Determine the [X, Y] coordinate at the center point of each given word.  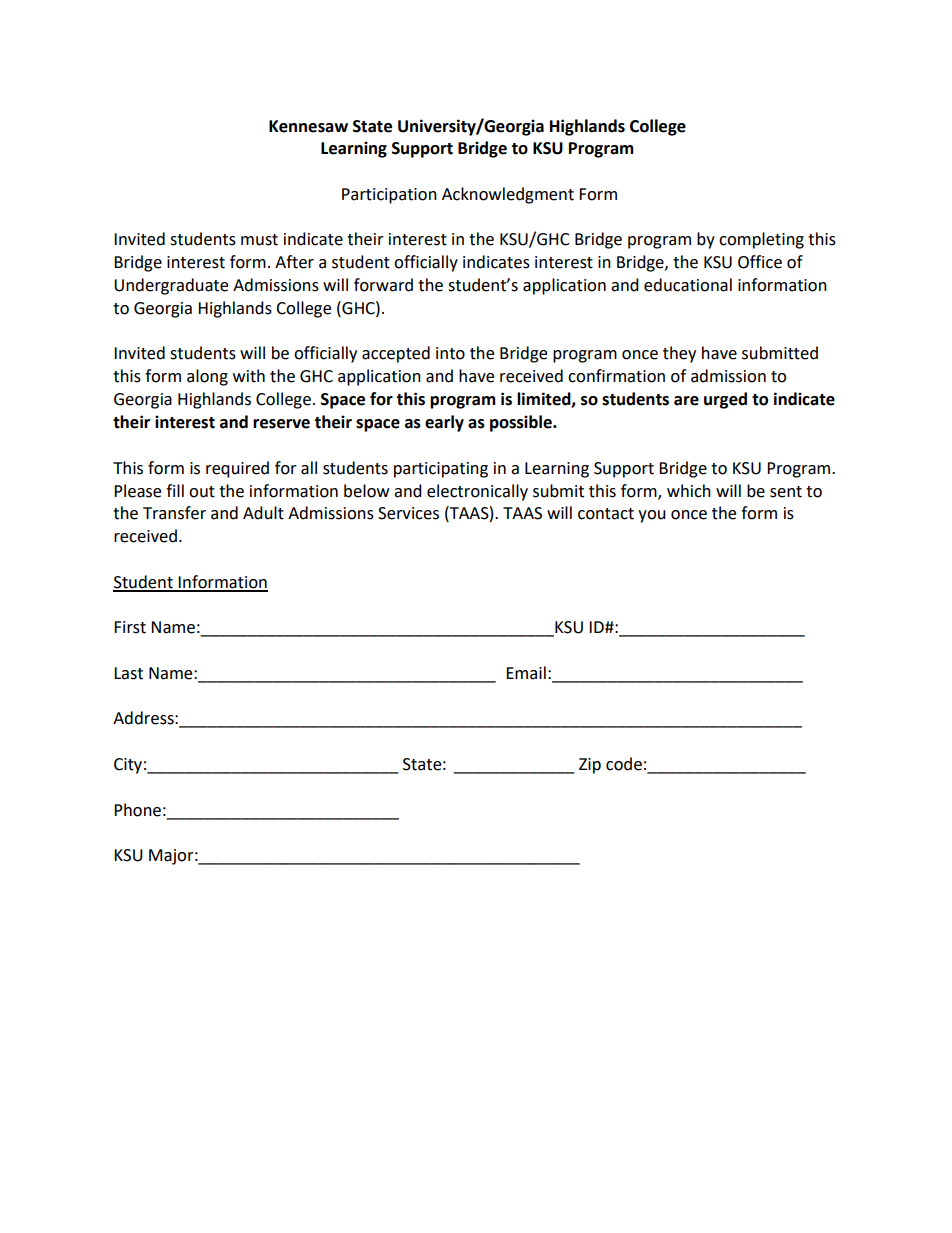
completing [761, 240]
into [450, 353]
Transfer [174, 513]
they [679, 354]
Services [408, 513]
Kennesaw [308, 126]
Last [128, 673]
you [652, 516]
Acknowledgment [508, 195]
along [207, 377]
